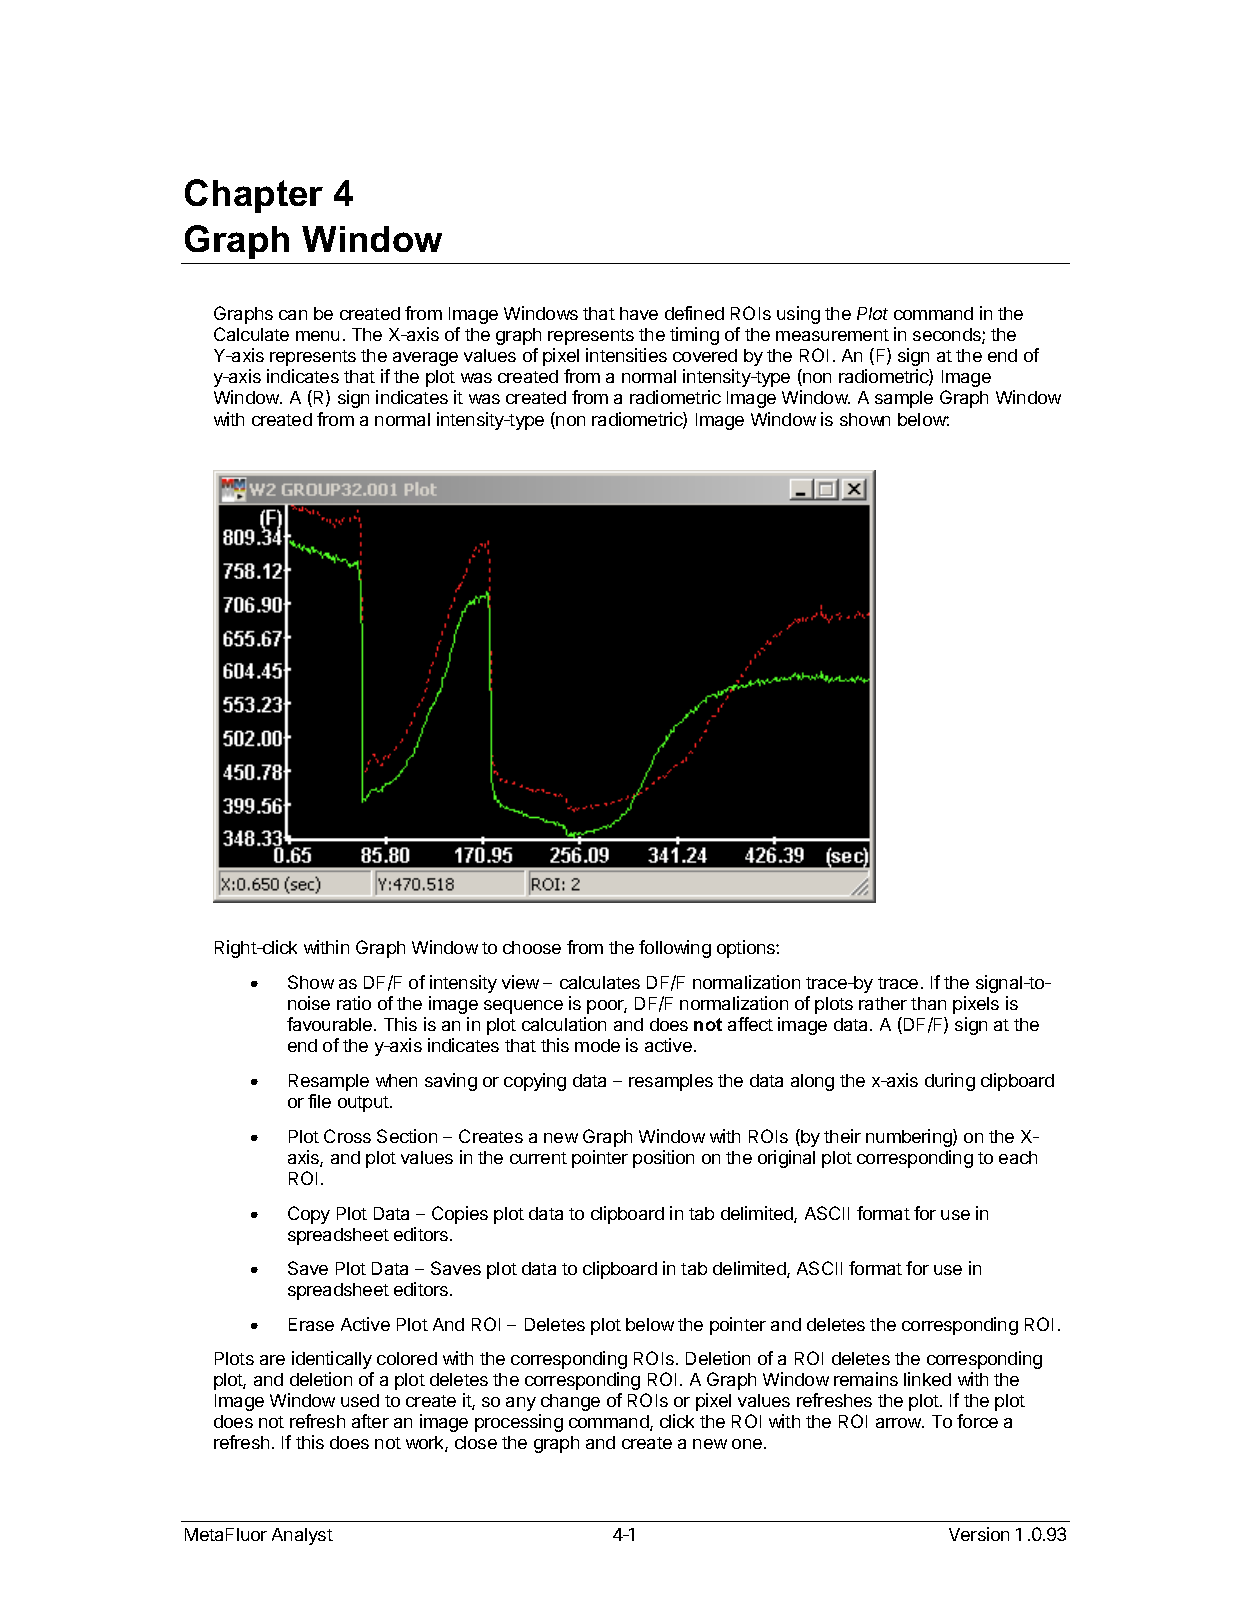  What do you see at coordinates (675, 949) in the image?
I see `following` at bounding box center [675, 949].
